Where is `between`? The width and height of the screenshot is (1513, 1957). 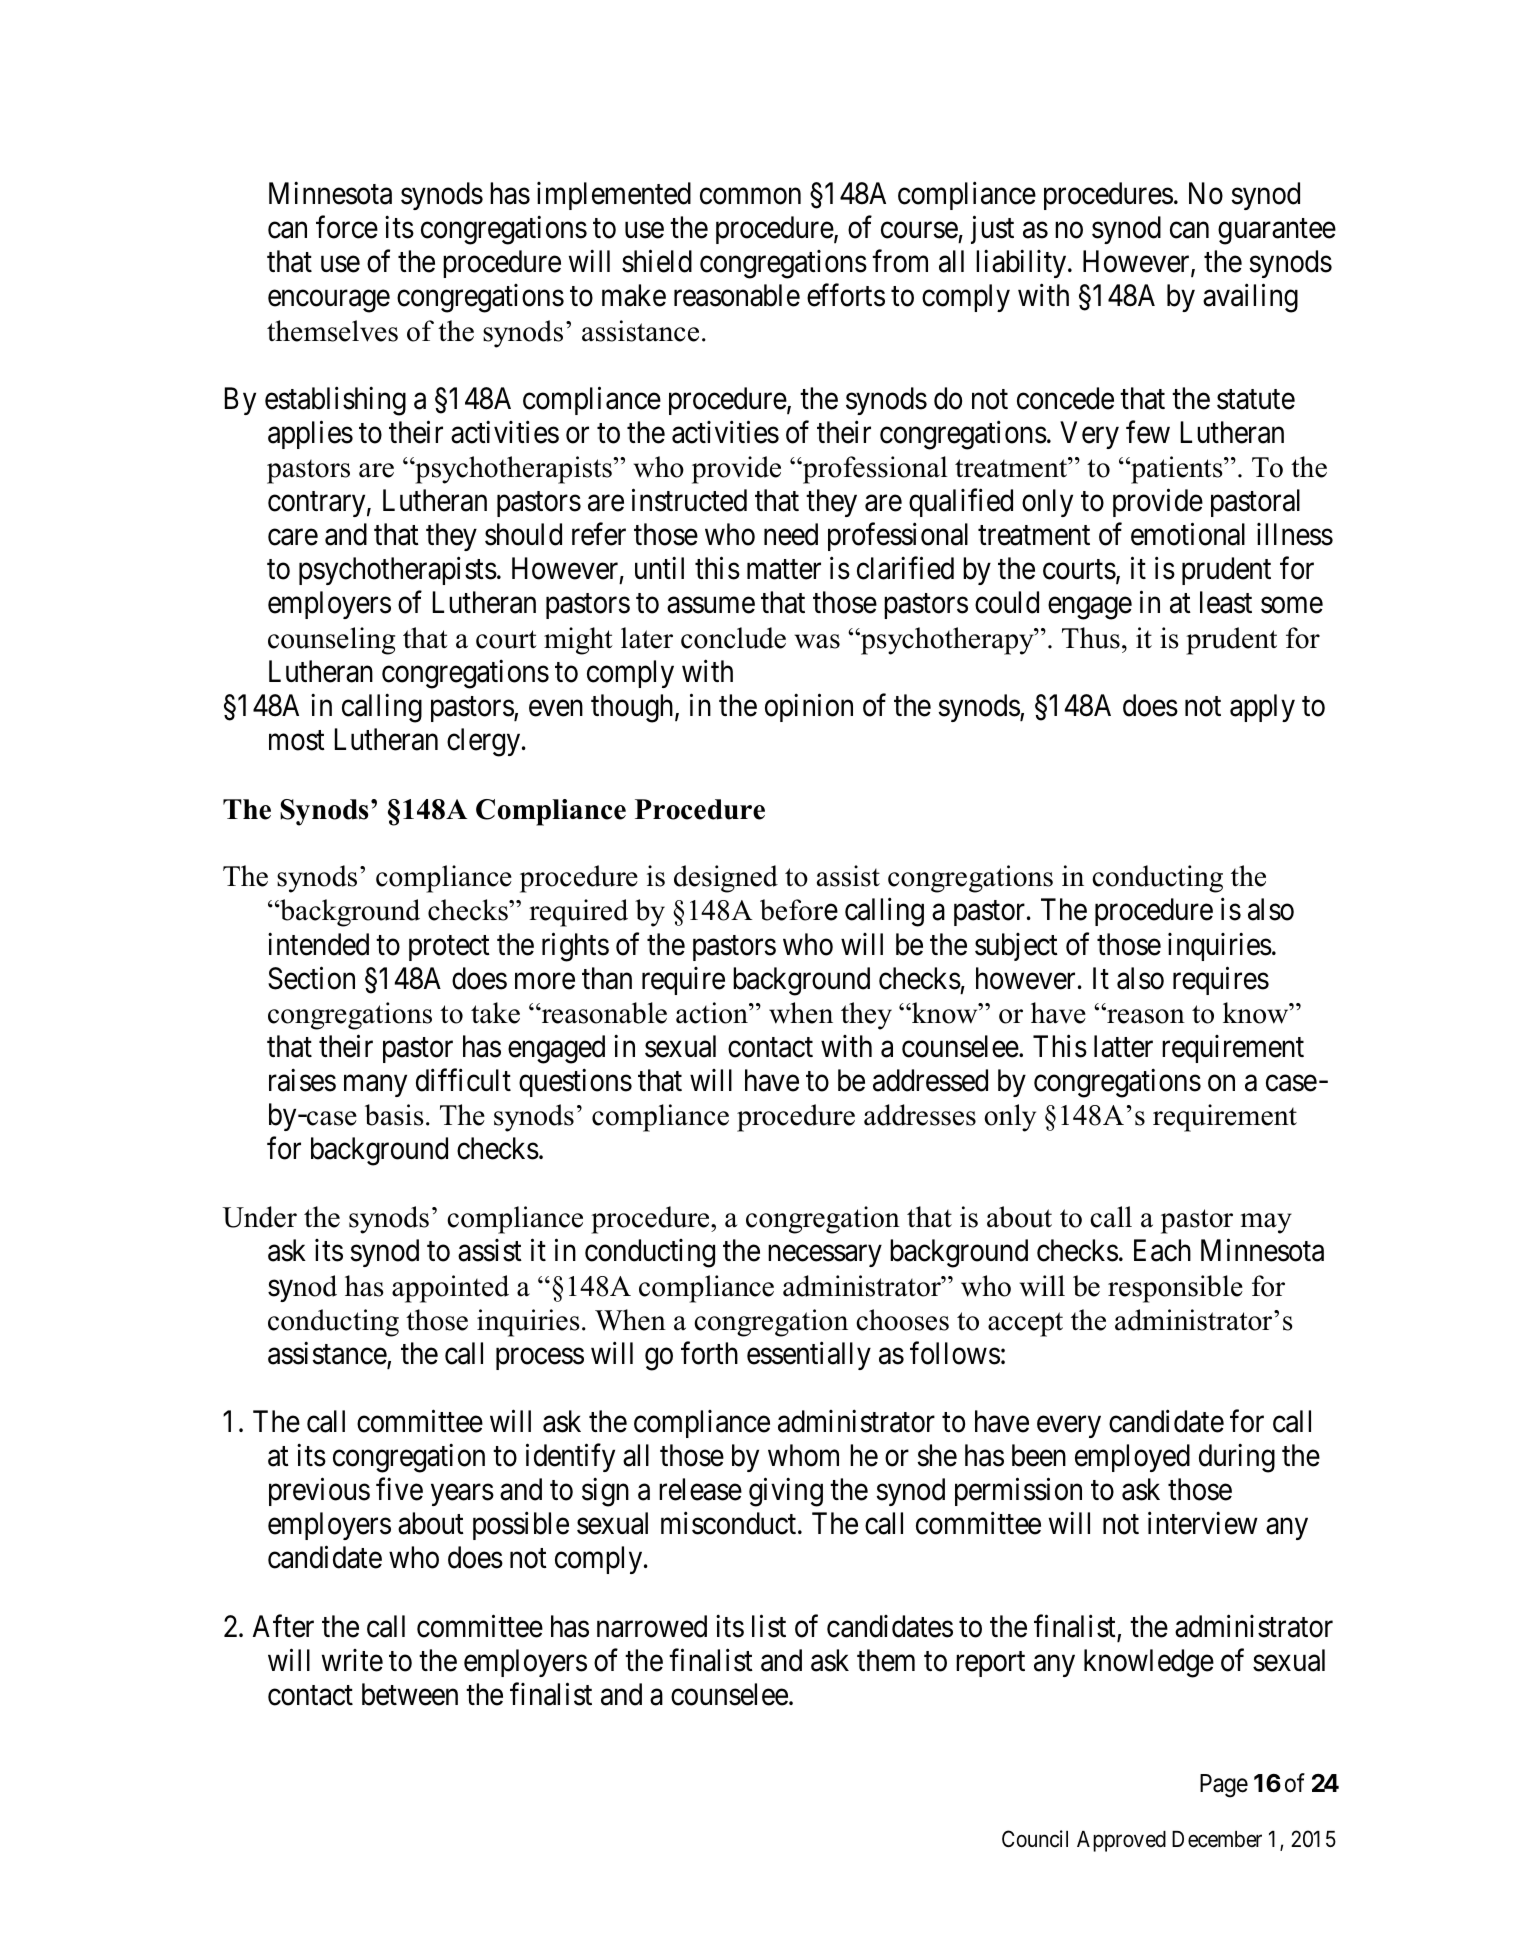 between is located at coordinates (410, 1694).
